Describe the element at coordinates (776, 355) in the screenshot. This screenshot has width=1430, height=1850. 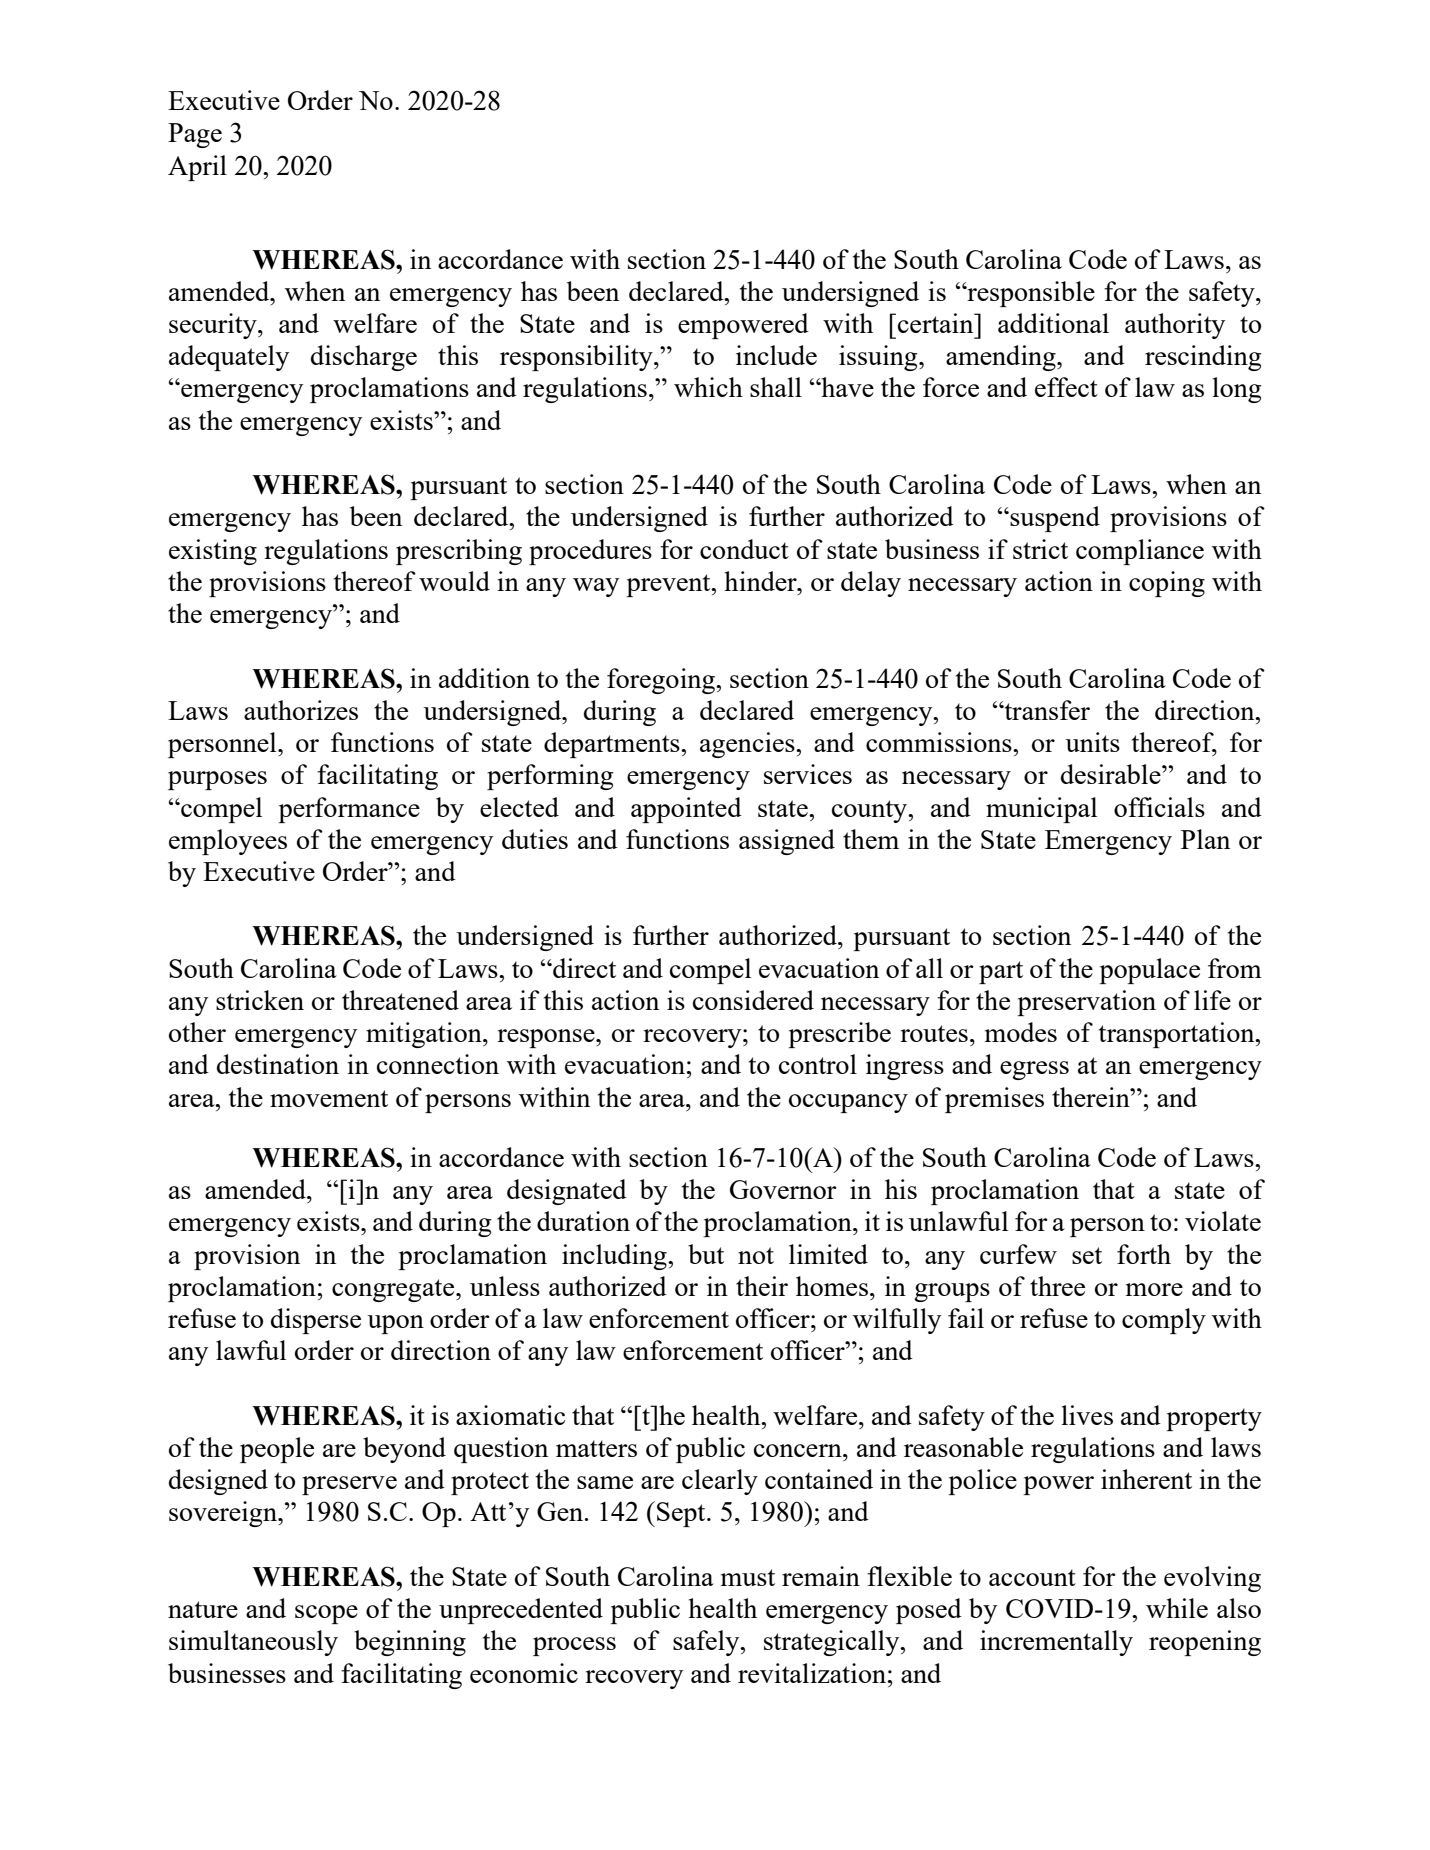
I see `include` at that location.
